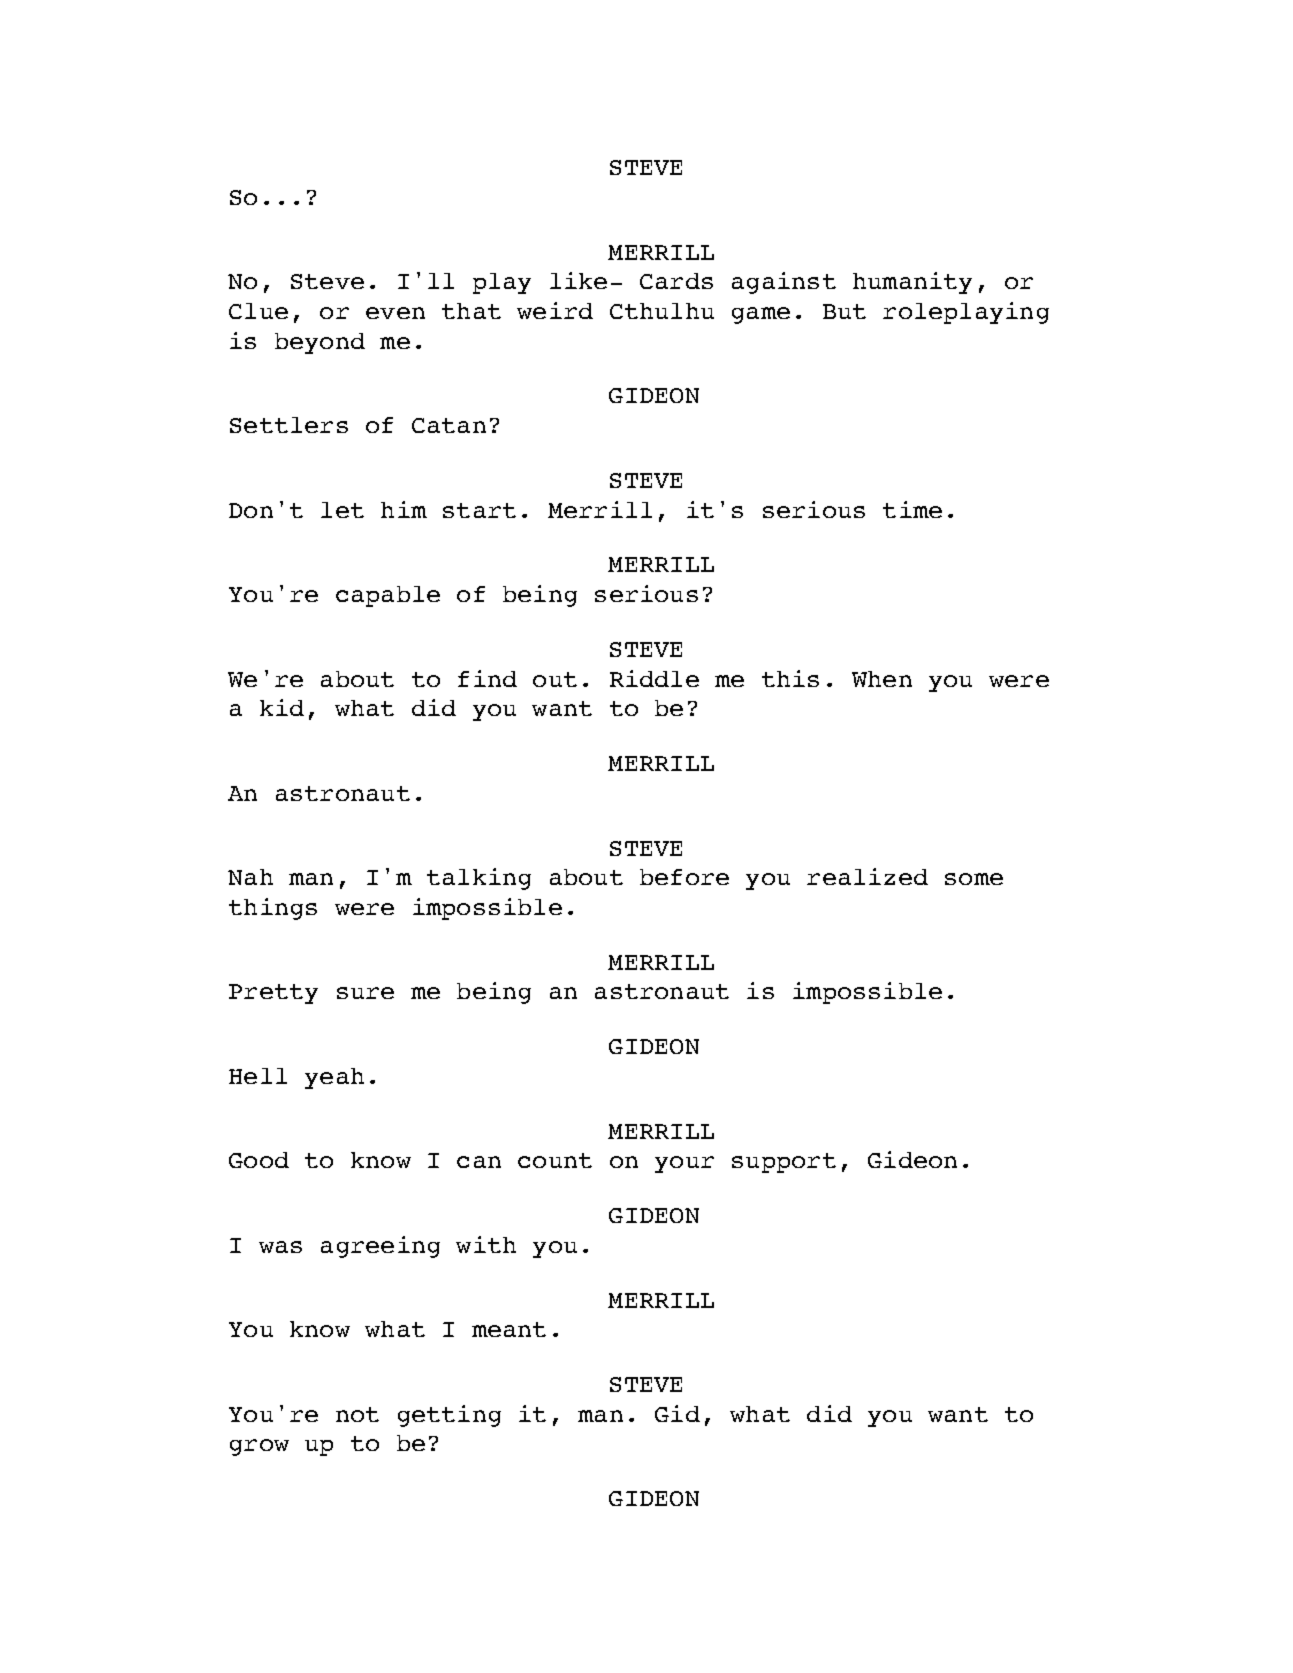 The width and height of the screenshot is (1293, 1673). What do you see at coordinates (662, 311) in the screenshot?
I see `Cthulhu` at bounding box center [662, 311].
